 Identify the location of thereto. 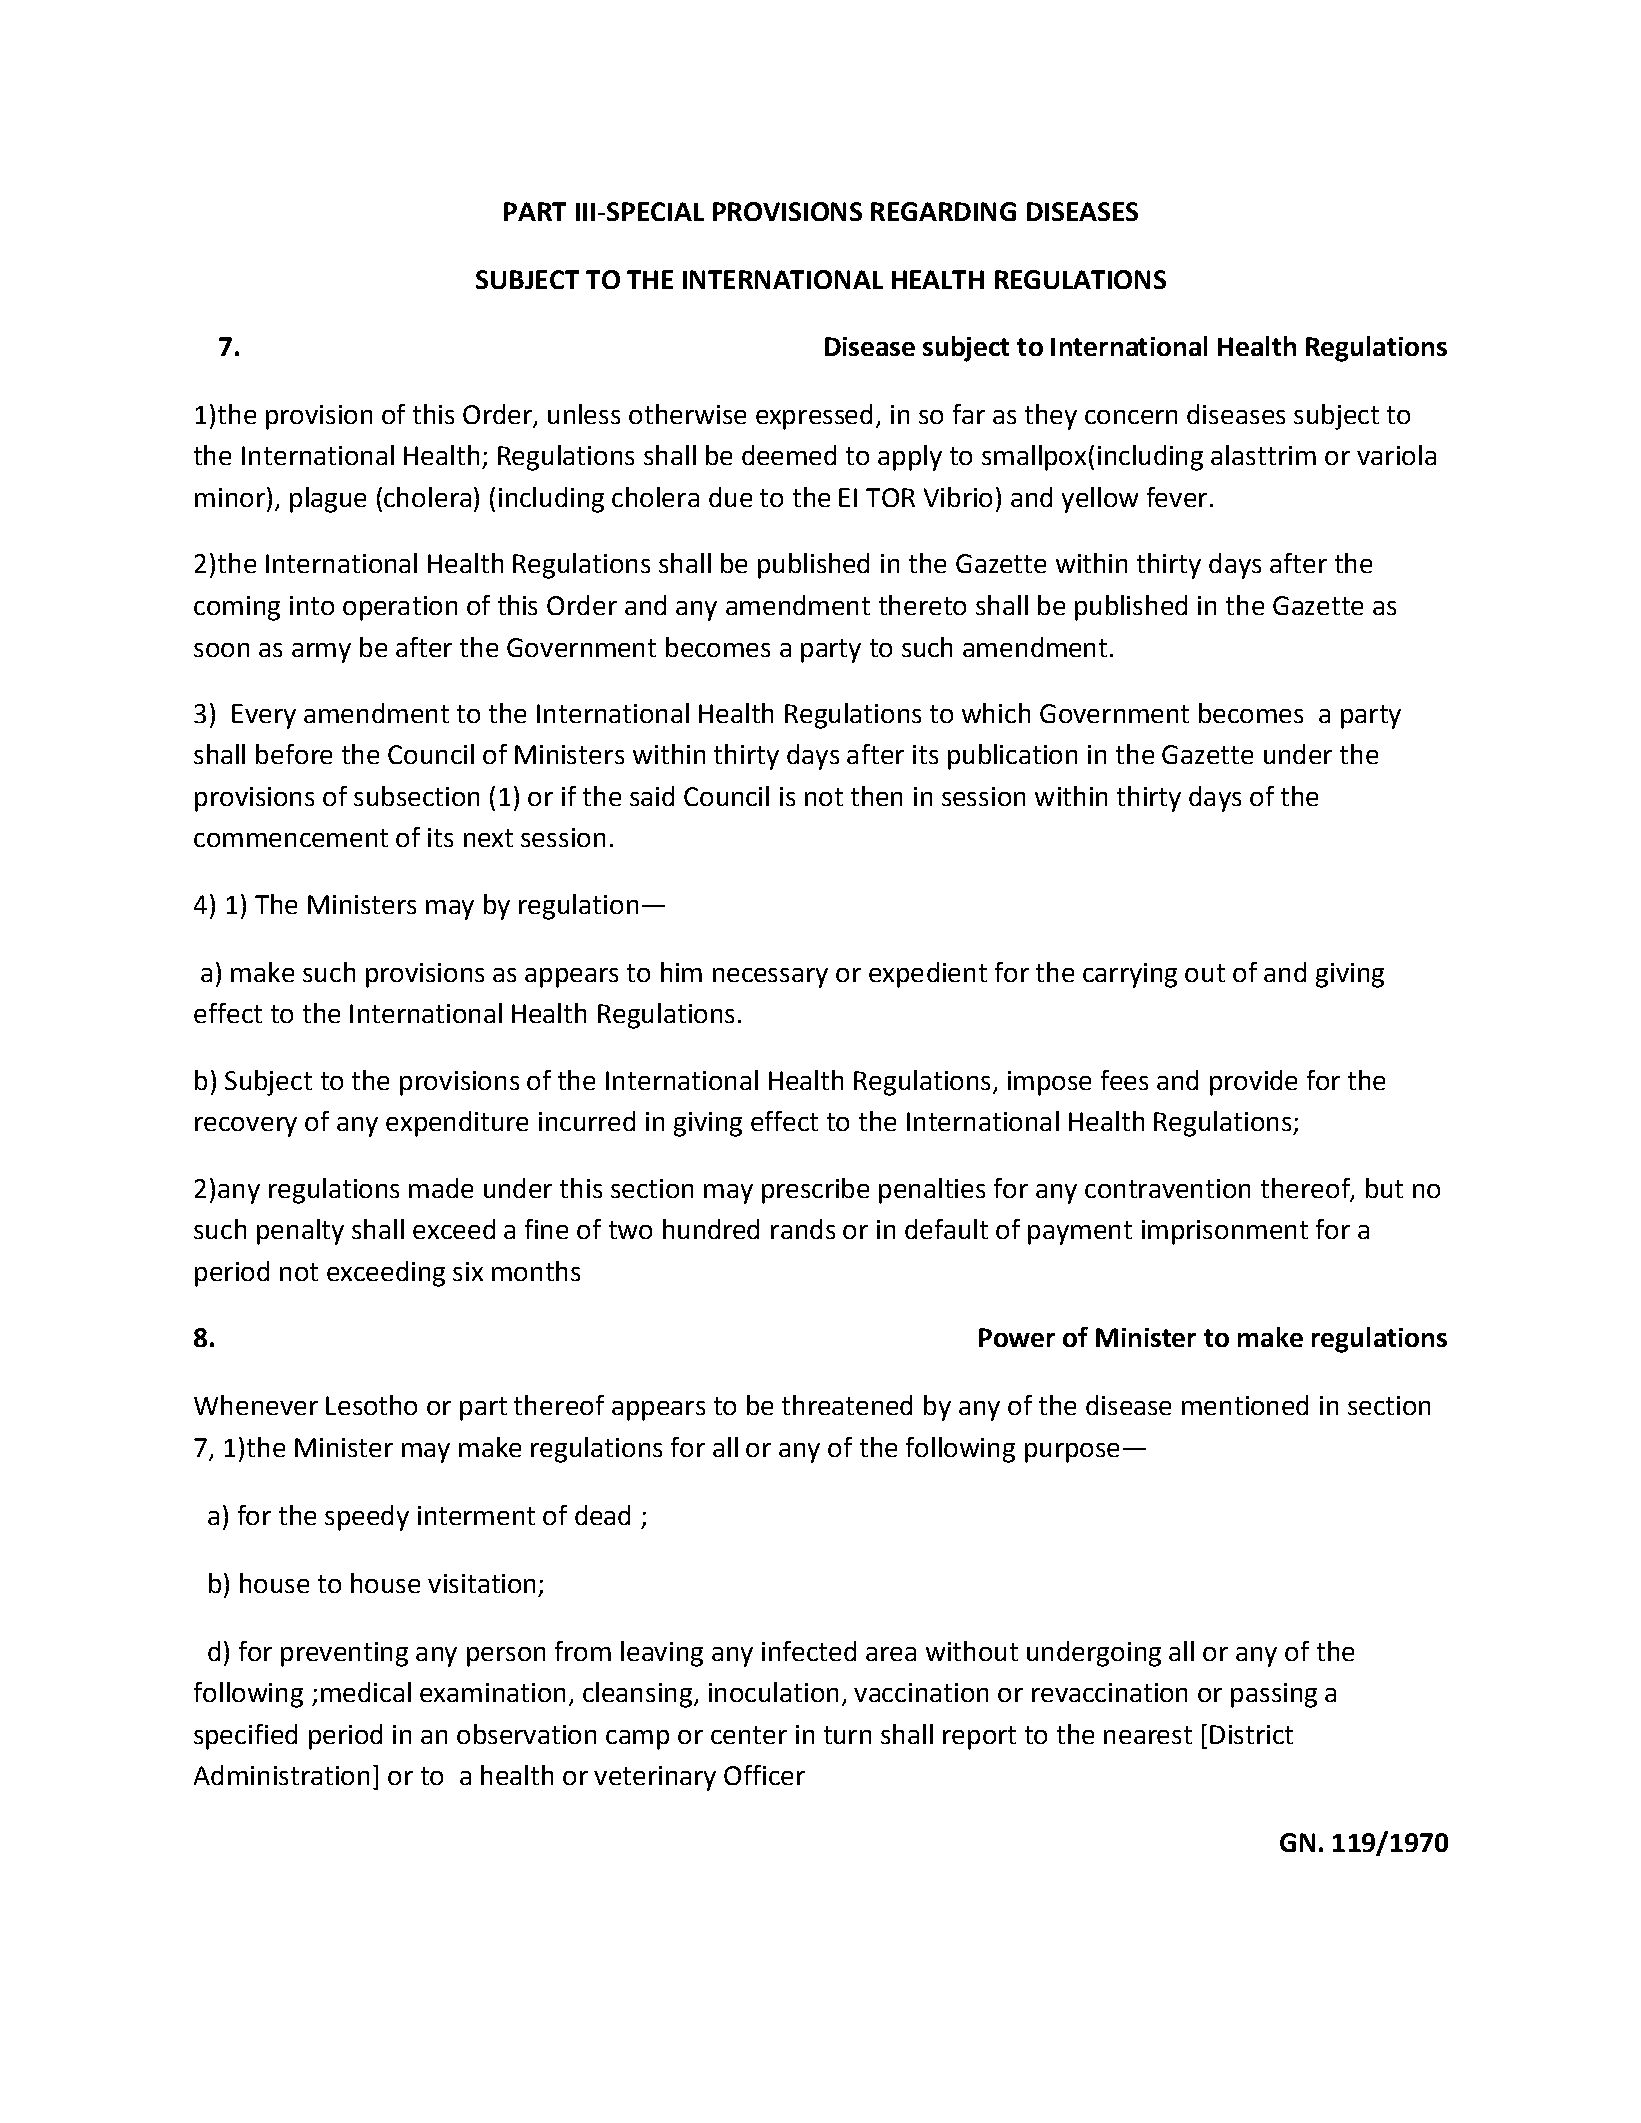
(922, 605).
